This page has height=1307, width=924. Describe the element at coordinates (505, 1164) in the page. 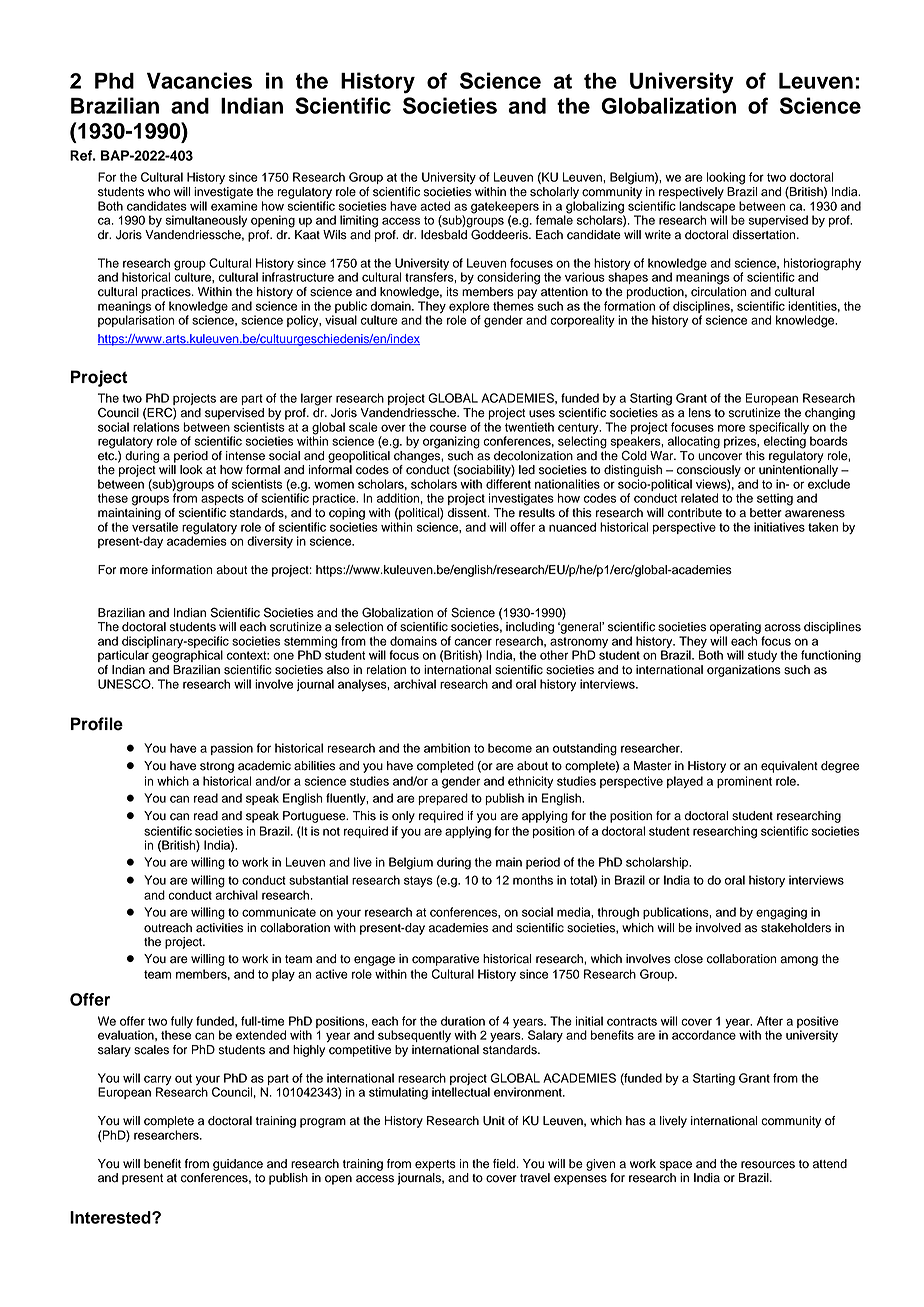

I see `field` at that location.
